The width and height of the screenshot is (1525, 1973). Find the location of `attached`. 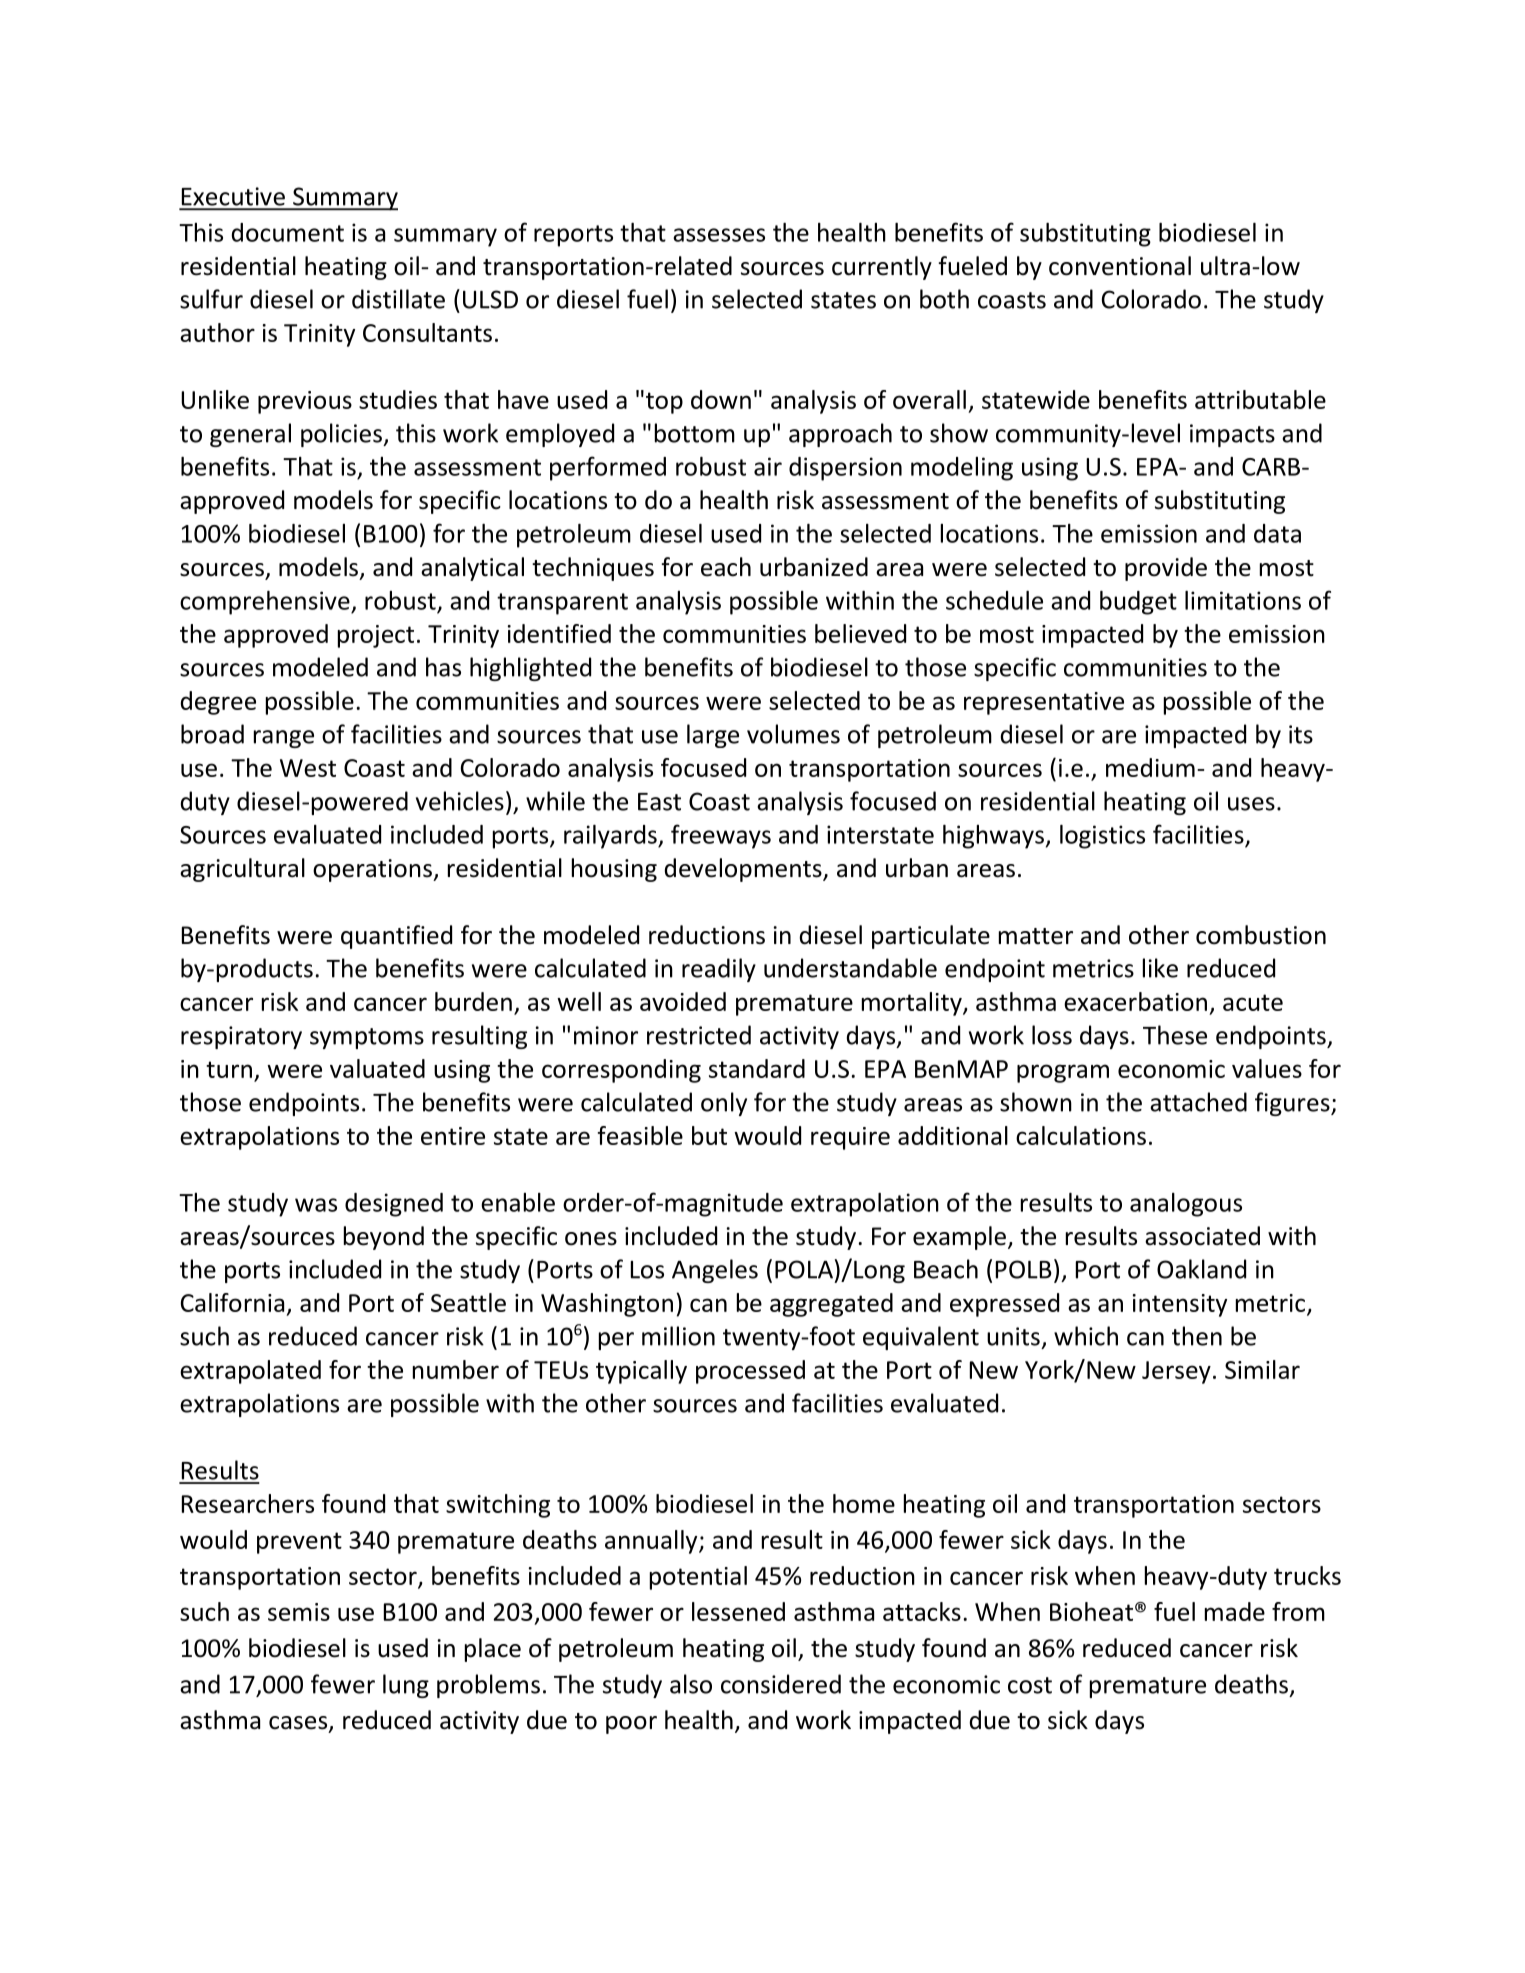

attached is located at coordinates (1198, 1102).
